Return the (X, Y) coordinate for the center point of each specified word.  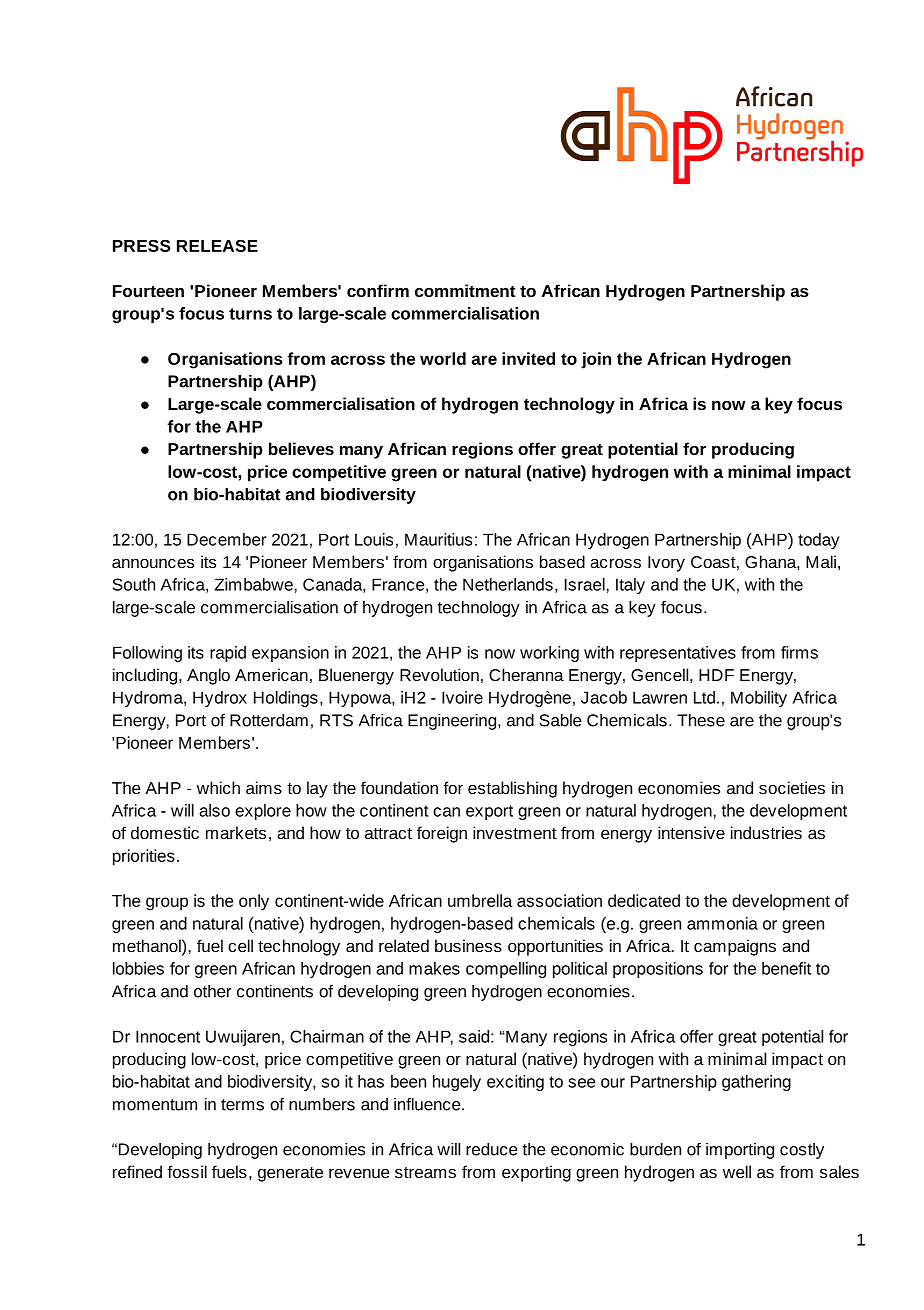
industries (766, 832)
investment (515, 832)
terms (242, 1105)
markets (236, 832)
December (226, 539)
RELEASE (217, 246)
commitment (465, 290)
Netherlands (508, 584)
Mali (821, 561)
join (596, 360)
